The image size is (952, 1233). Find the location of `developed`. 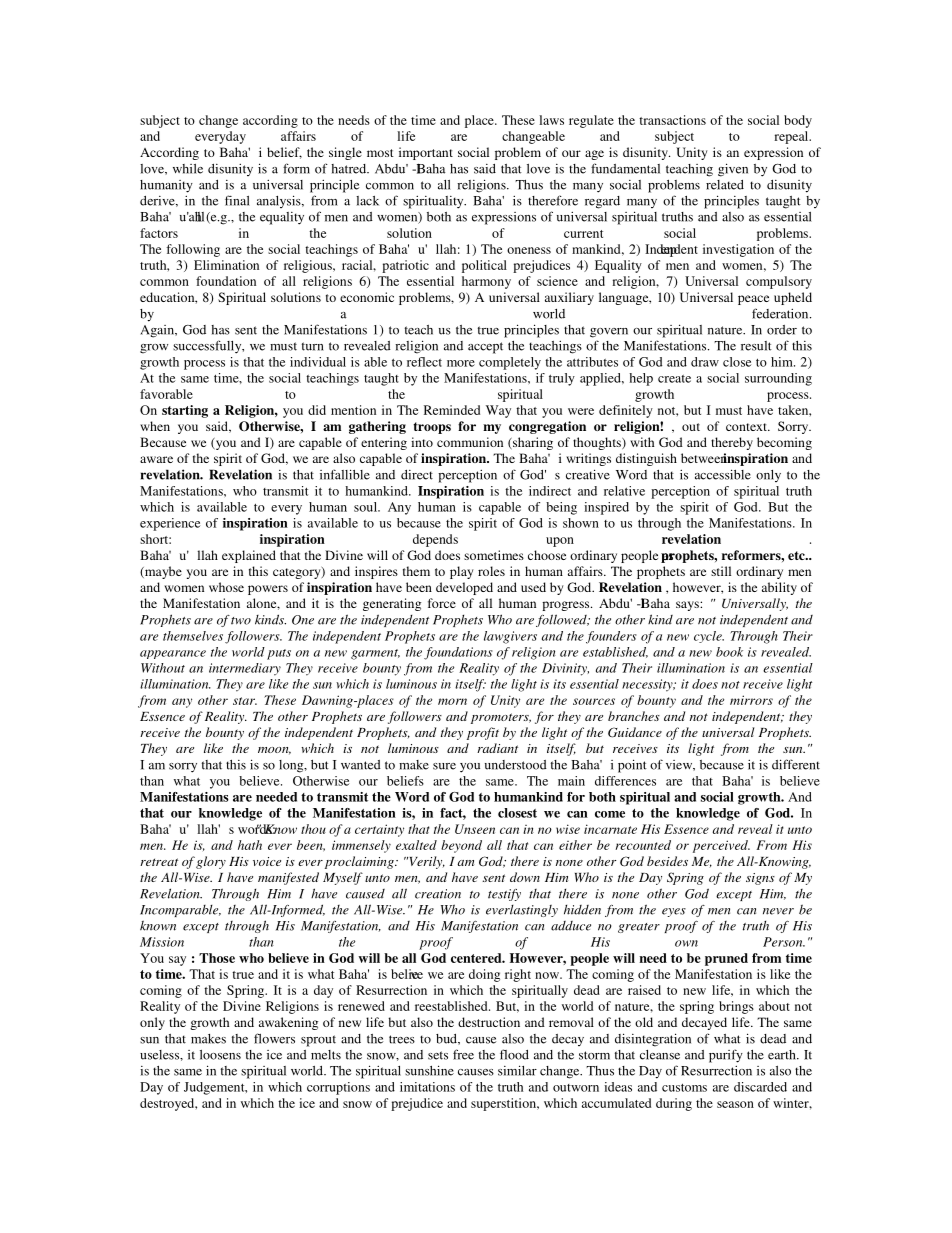

developed is located at coordinates (464, 588).
